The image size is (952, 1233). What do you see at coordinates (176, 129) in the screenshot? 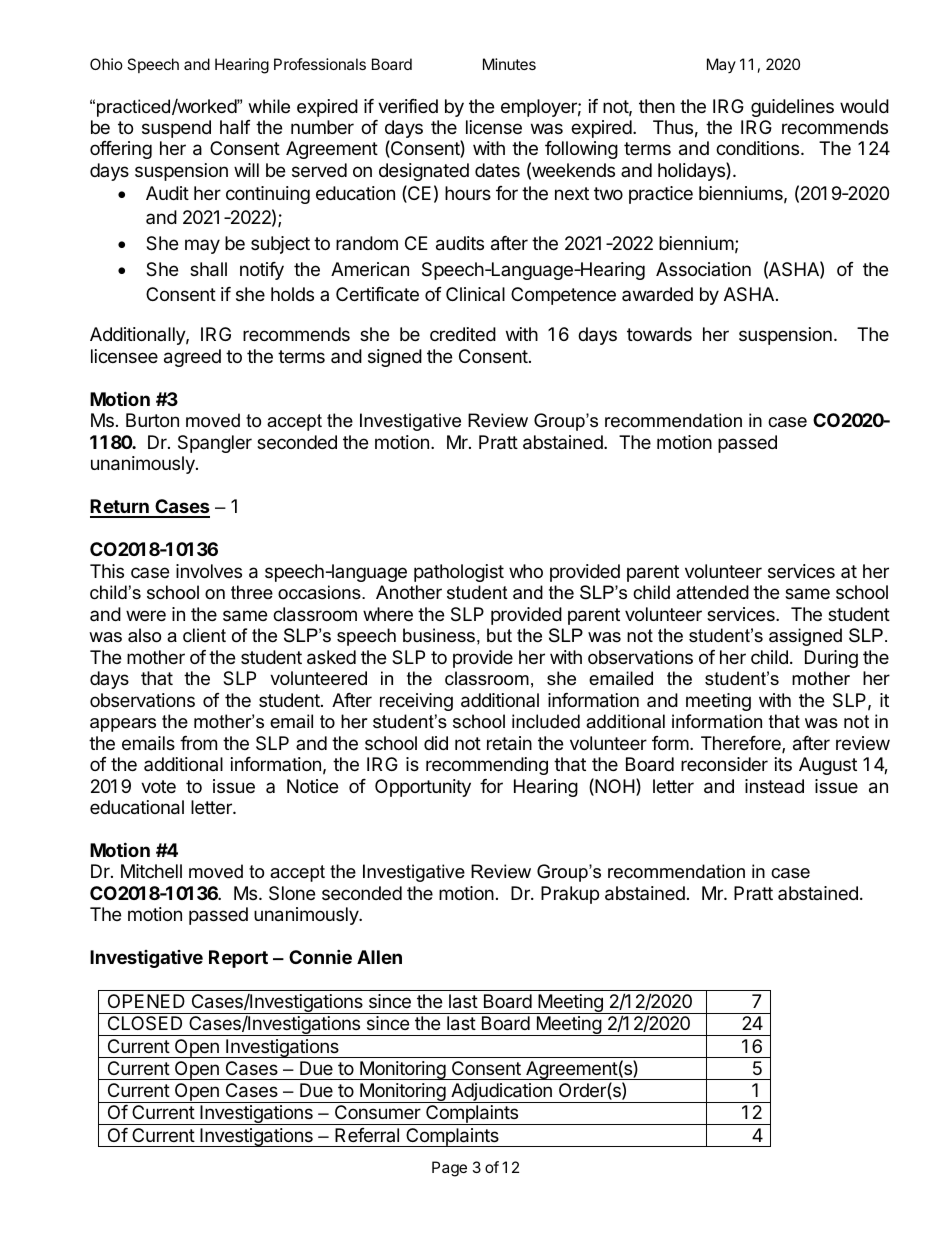
I see `suspend` at bounding box center [176, 129].
